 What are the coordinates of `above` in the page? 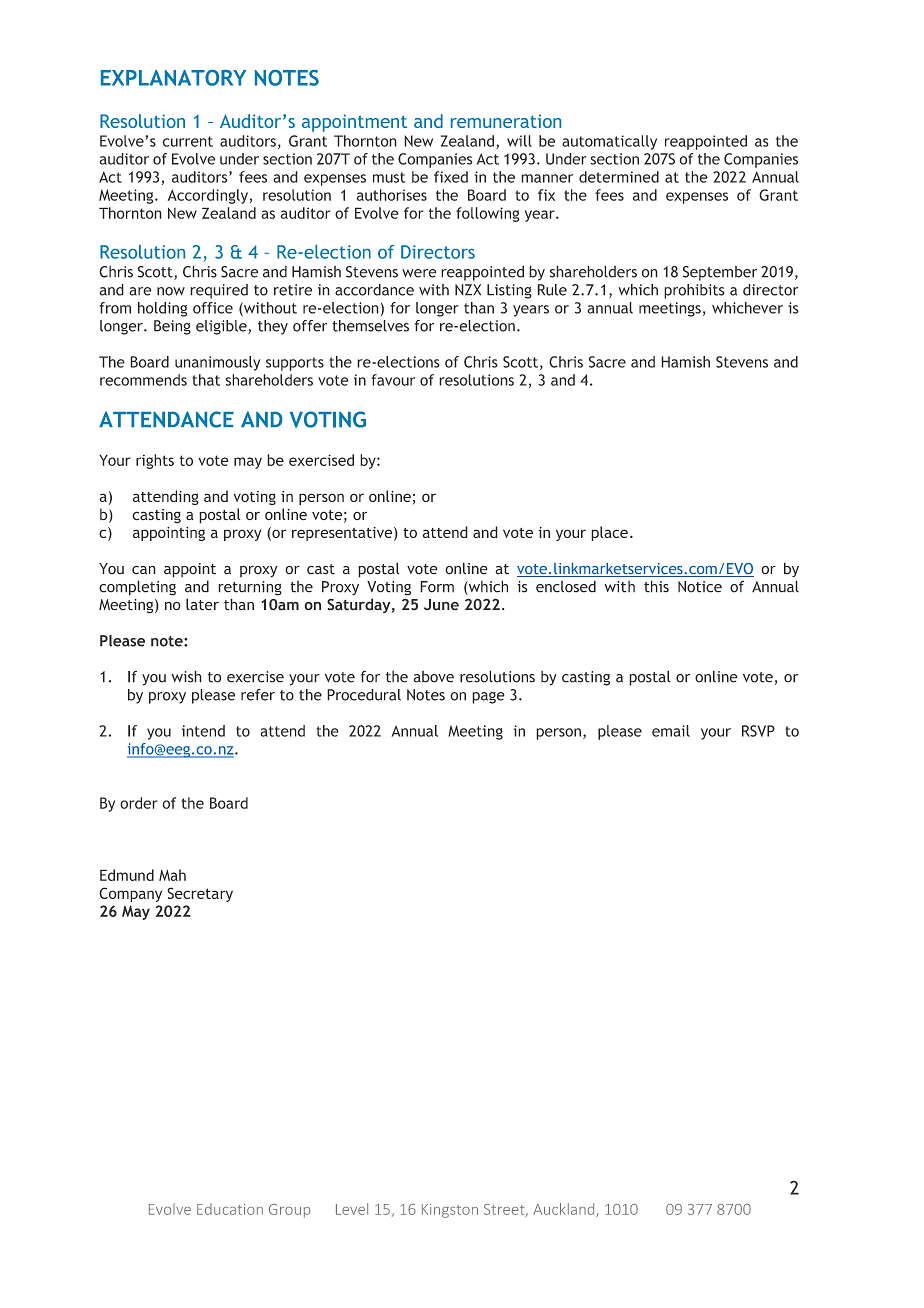 It's located at (434, 677).
